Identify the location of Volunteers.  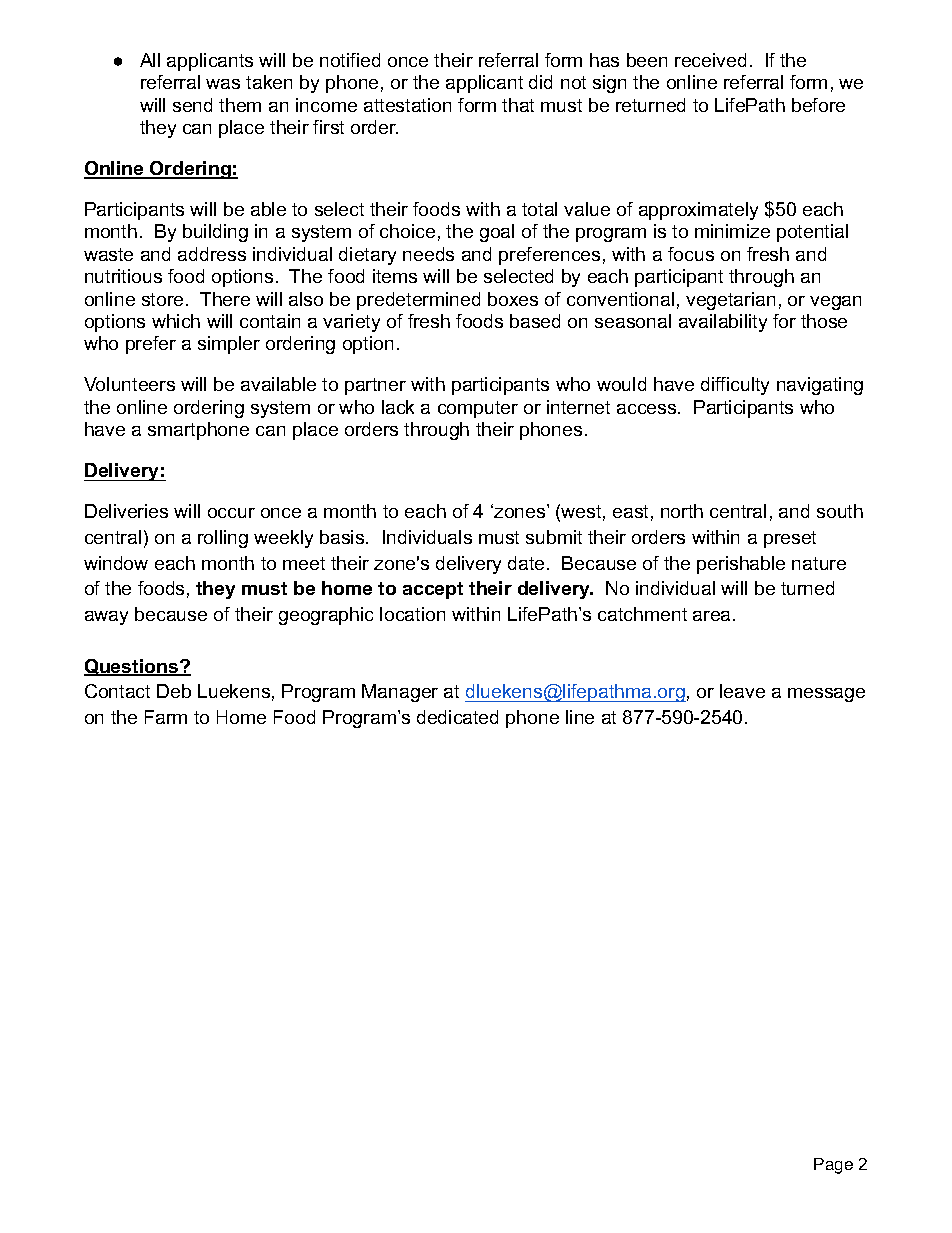
(129, 384).
